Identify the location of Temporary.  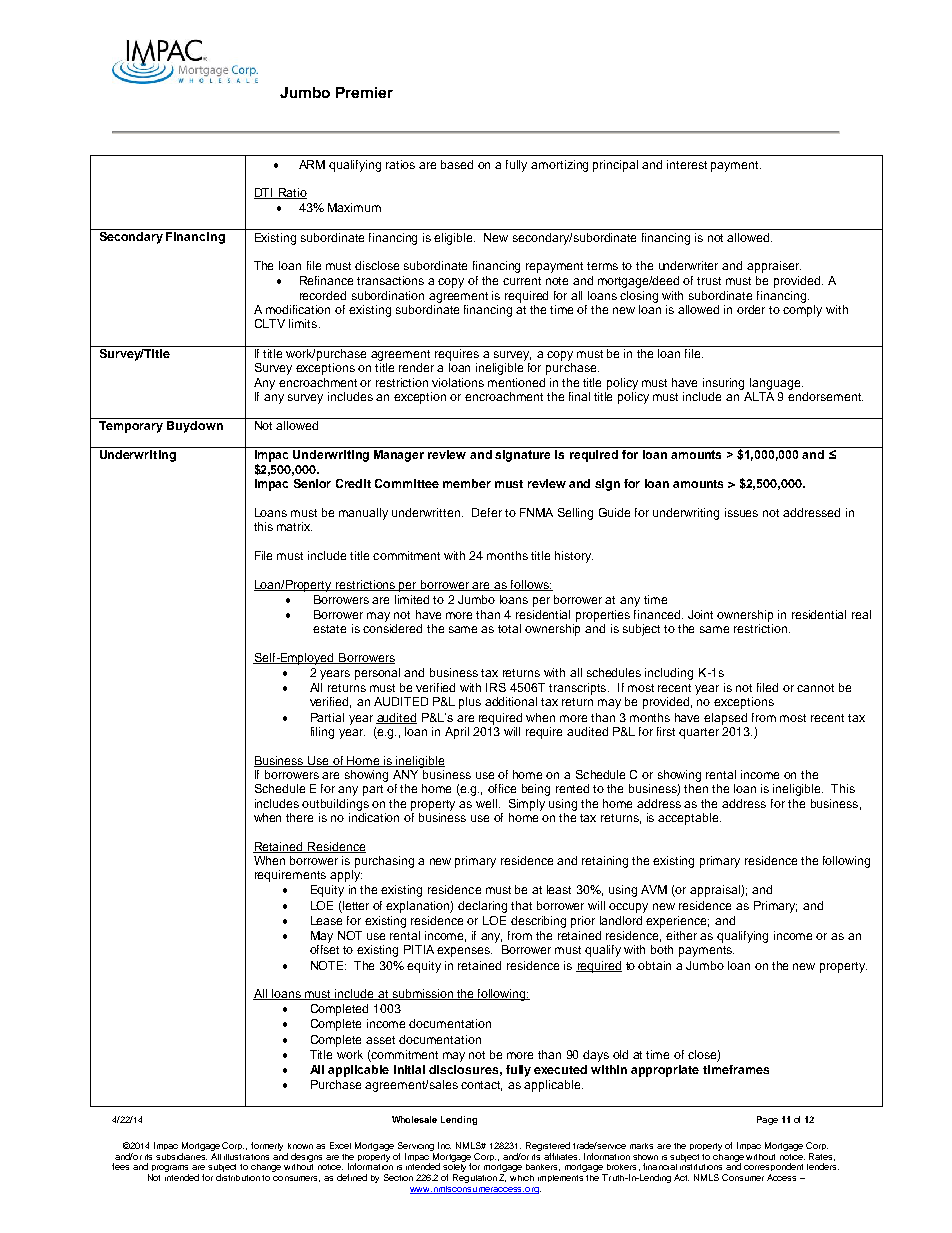
(131, 427).
